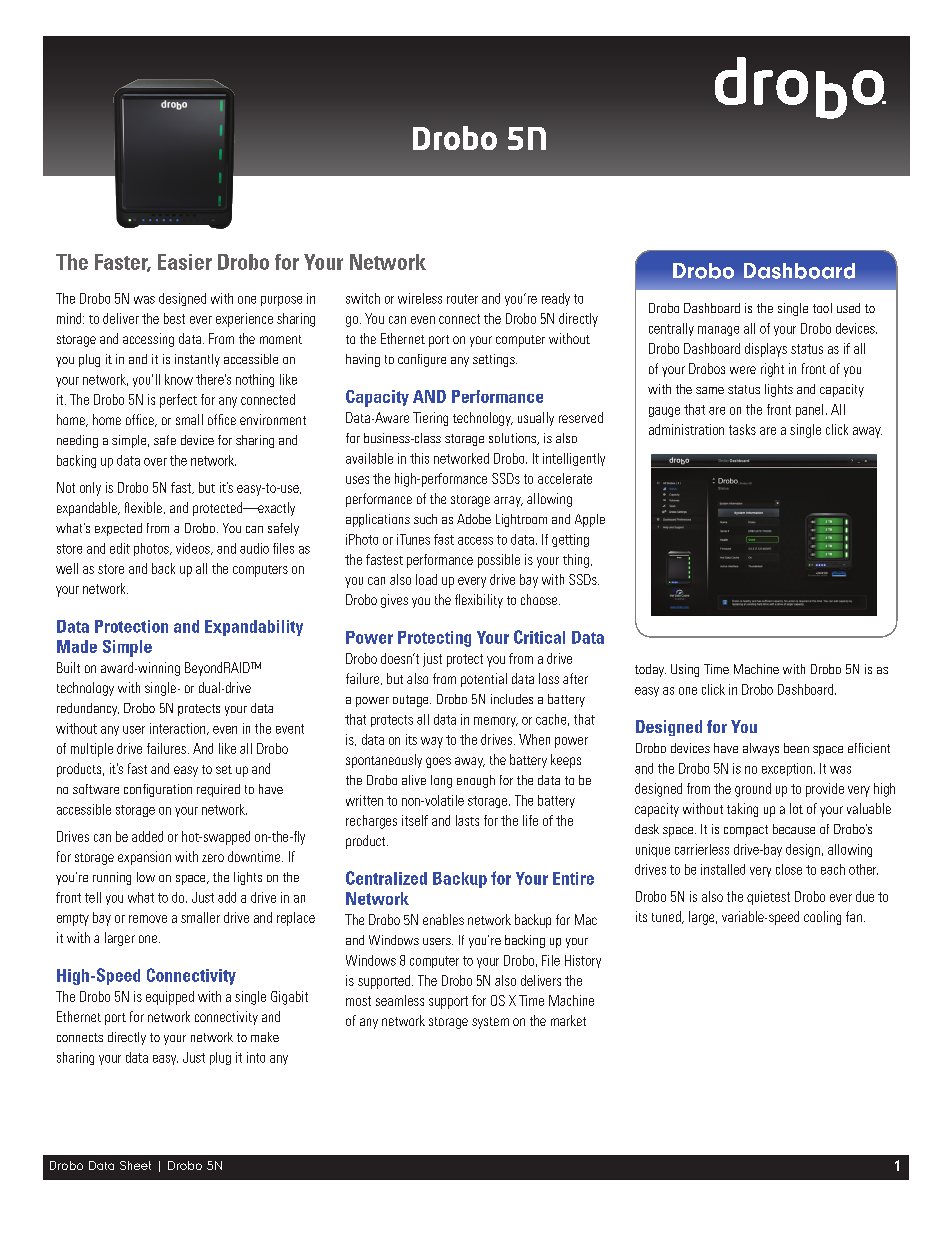  I want to click on Adobe, so click(474, 519).
